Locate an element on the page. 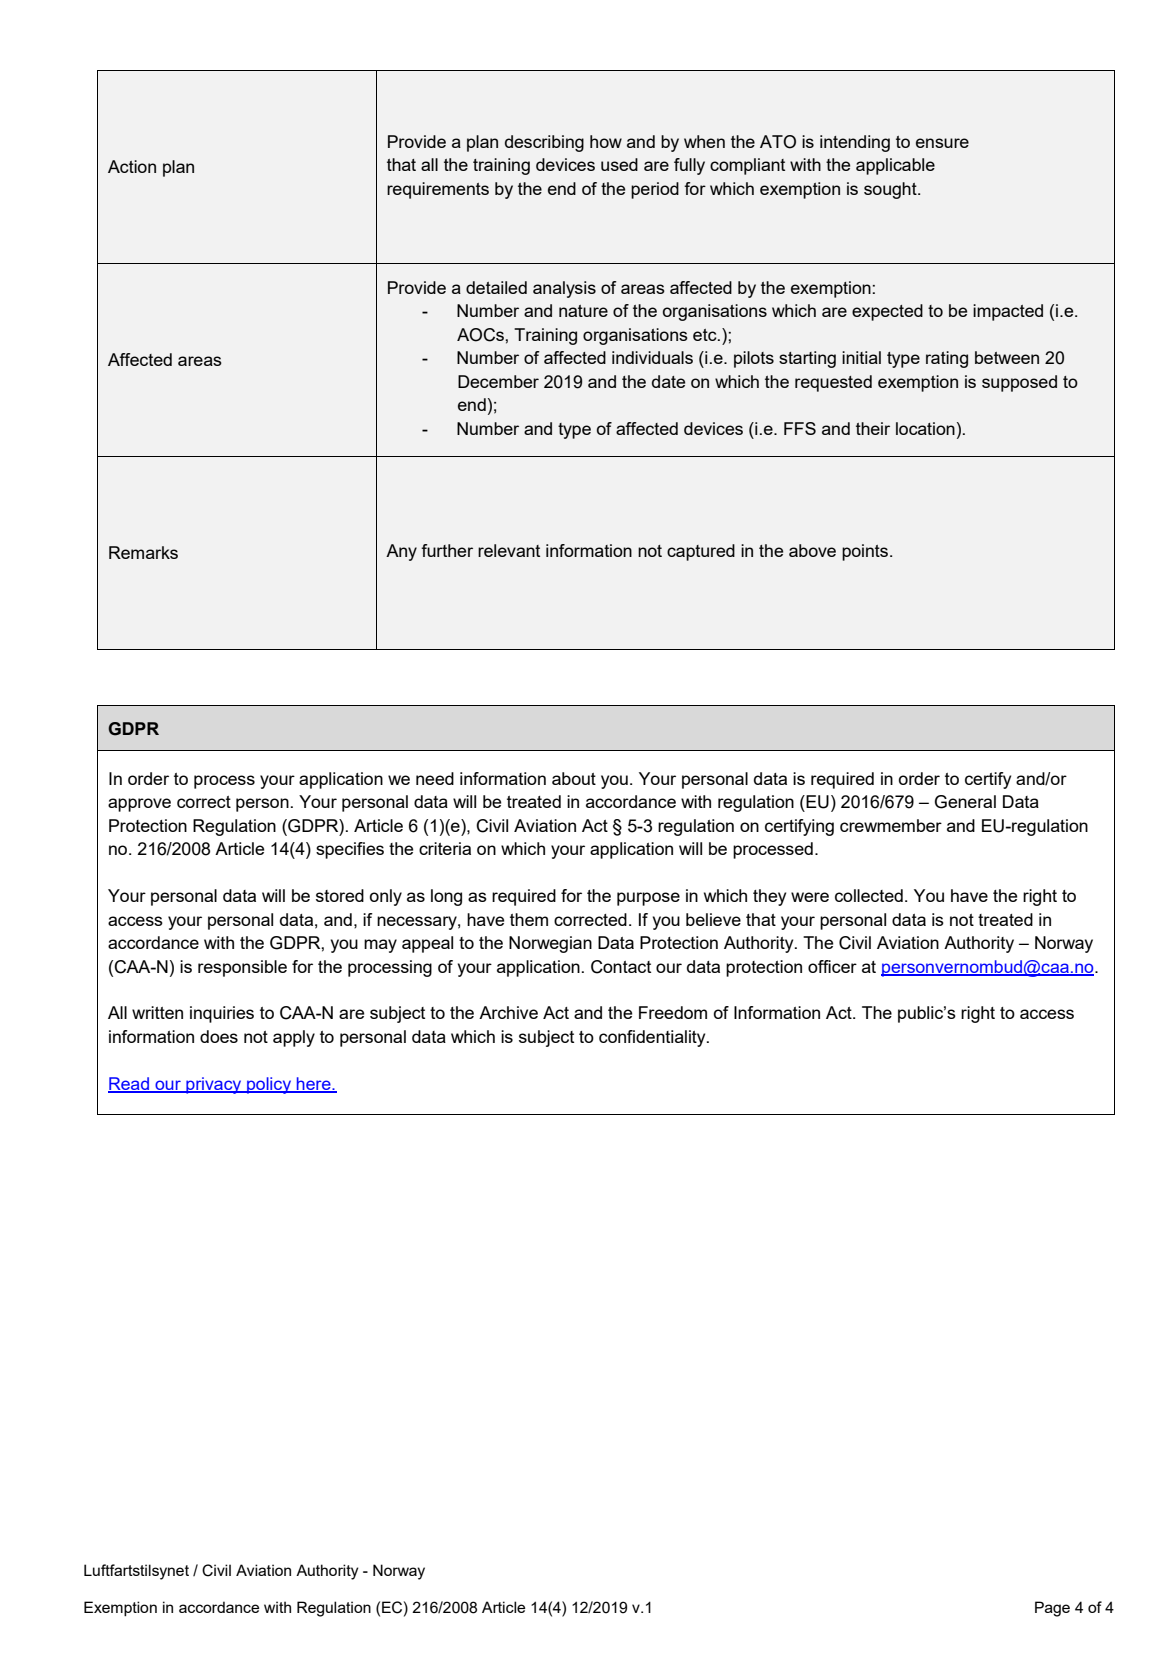 The width and height of the document is (1170, 1655). Action is located at coordinates (132, 166).
